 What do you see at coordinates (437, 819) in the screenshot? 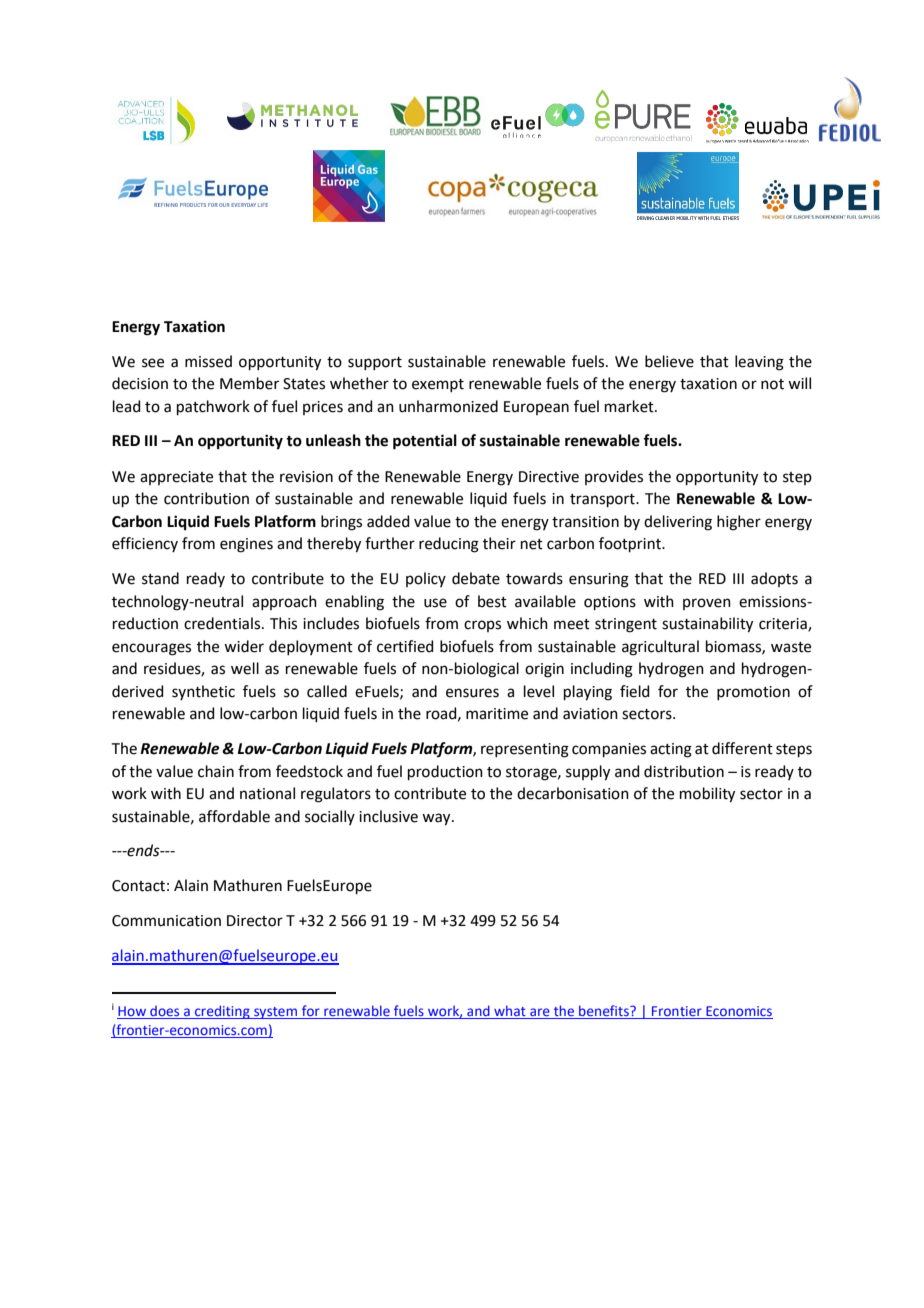
I see `way` at bounding box center [437, 819].
